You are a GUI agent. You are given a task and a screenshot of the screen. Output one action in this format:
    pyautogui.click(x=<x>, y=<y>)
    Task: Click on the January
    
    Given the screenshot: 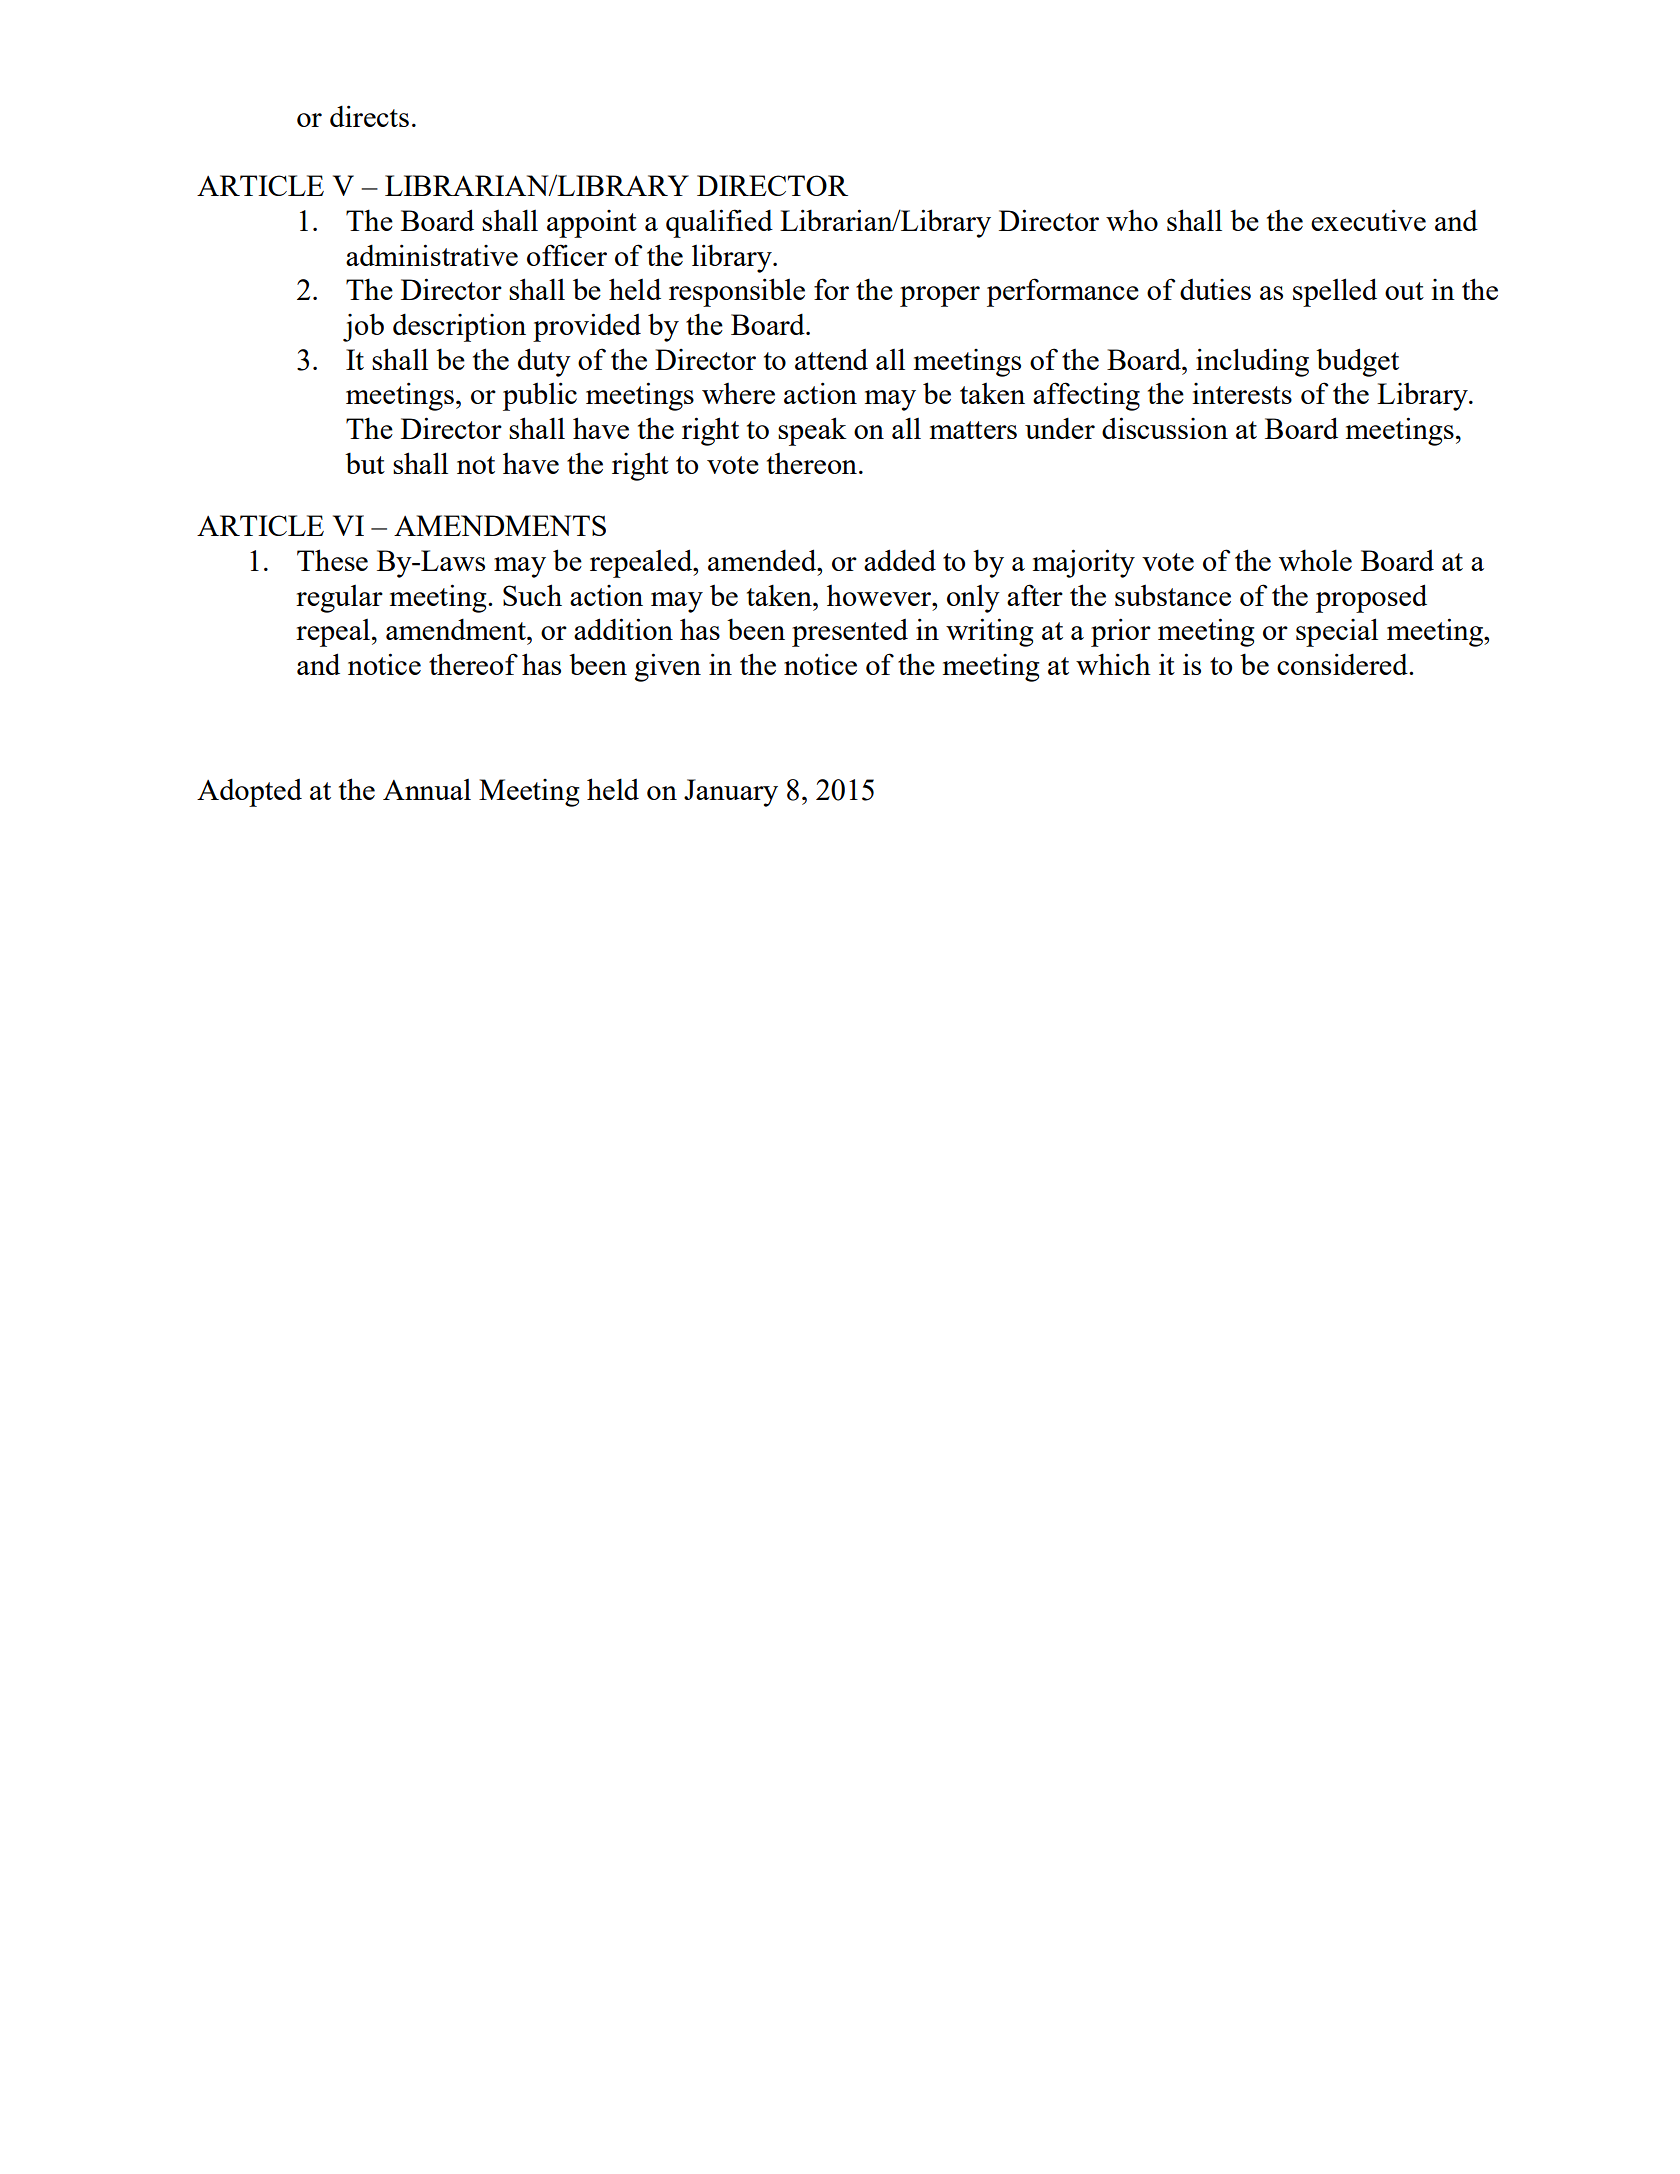 What is the action you would take?
    pyautogui.click(x=731, y=793)
